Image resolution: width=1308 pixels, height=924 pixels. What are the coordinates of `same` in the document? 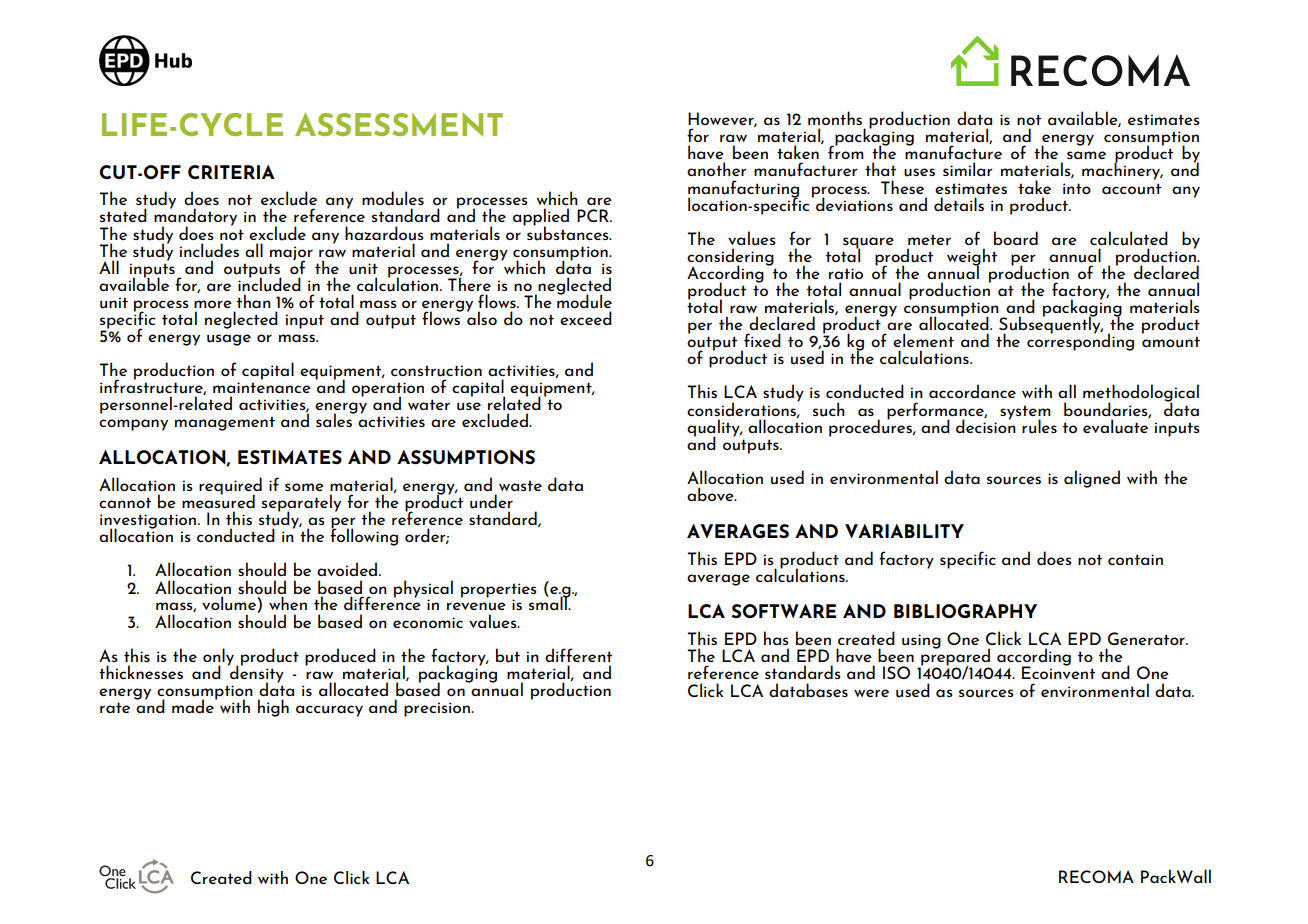 It's located at (1086, 155).
